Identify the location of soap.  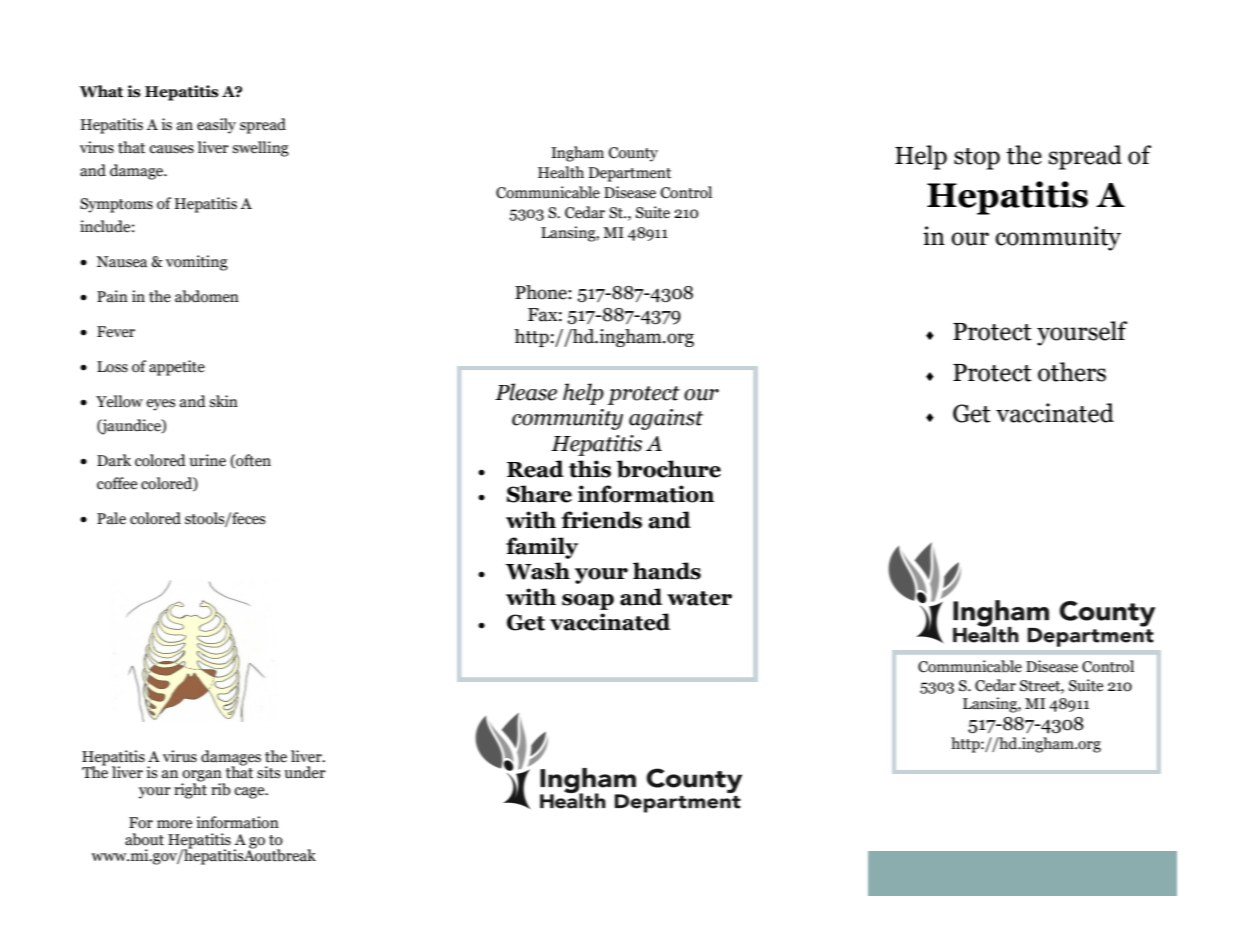
(588, 602).
